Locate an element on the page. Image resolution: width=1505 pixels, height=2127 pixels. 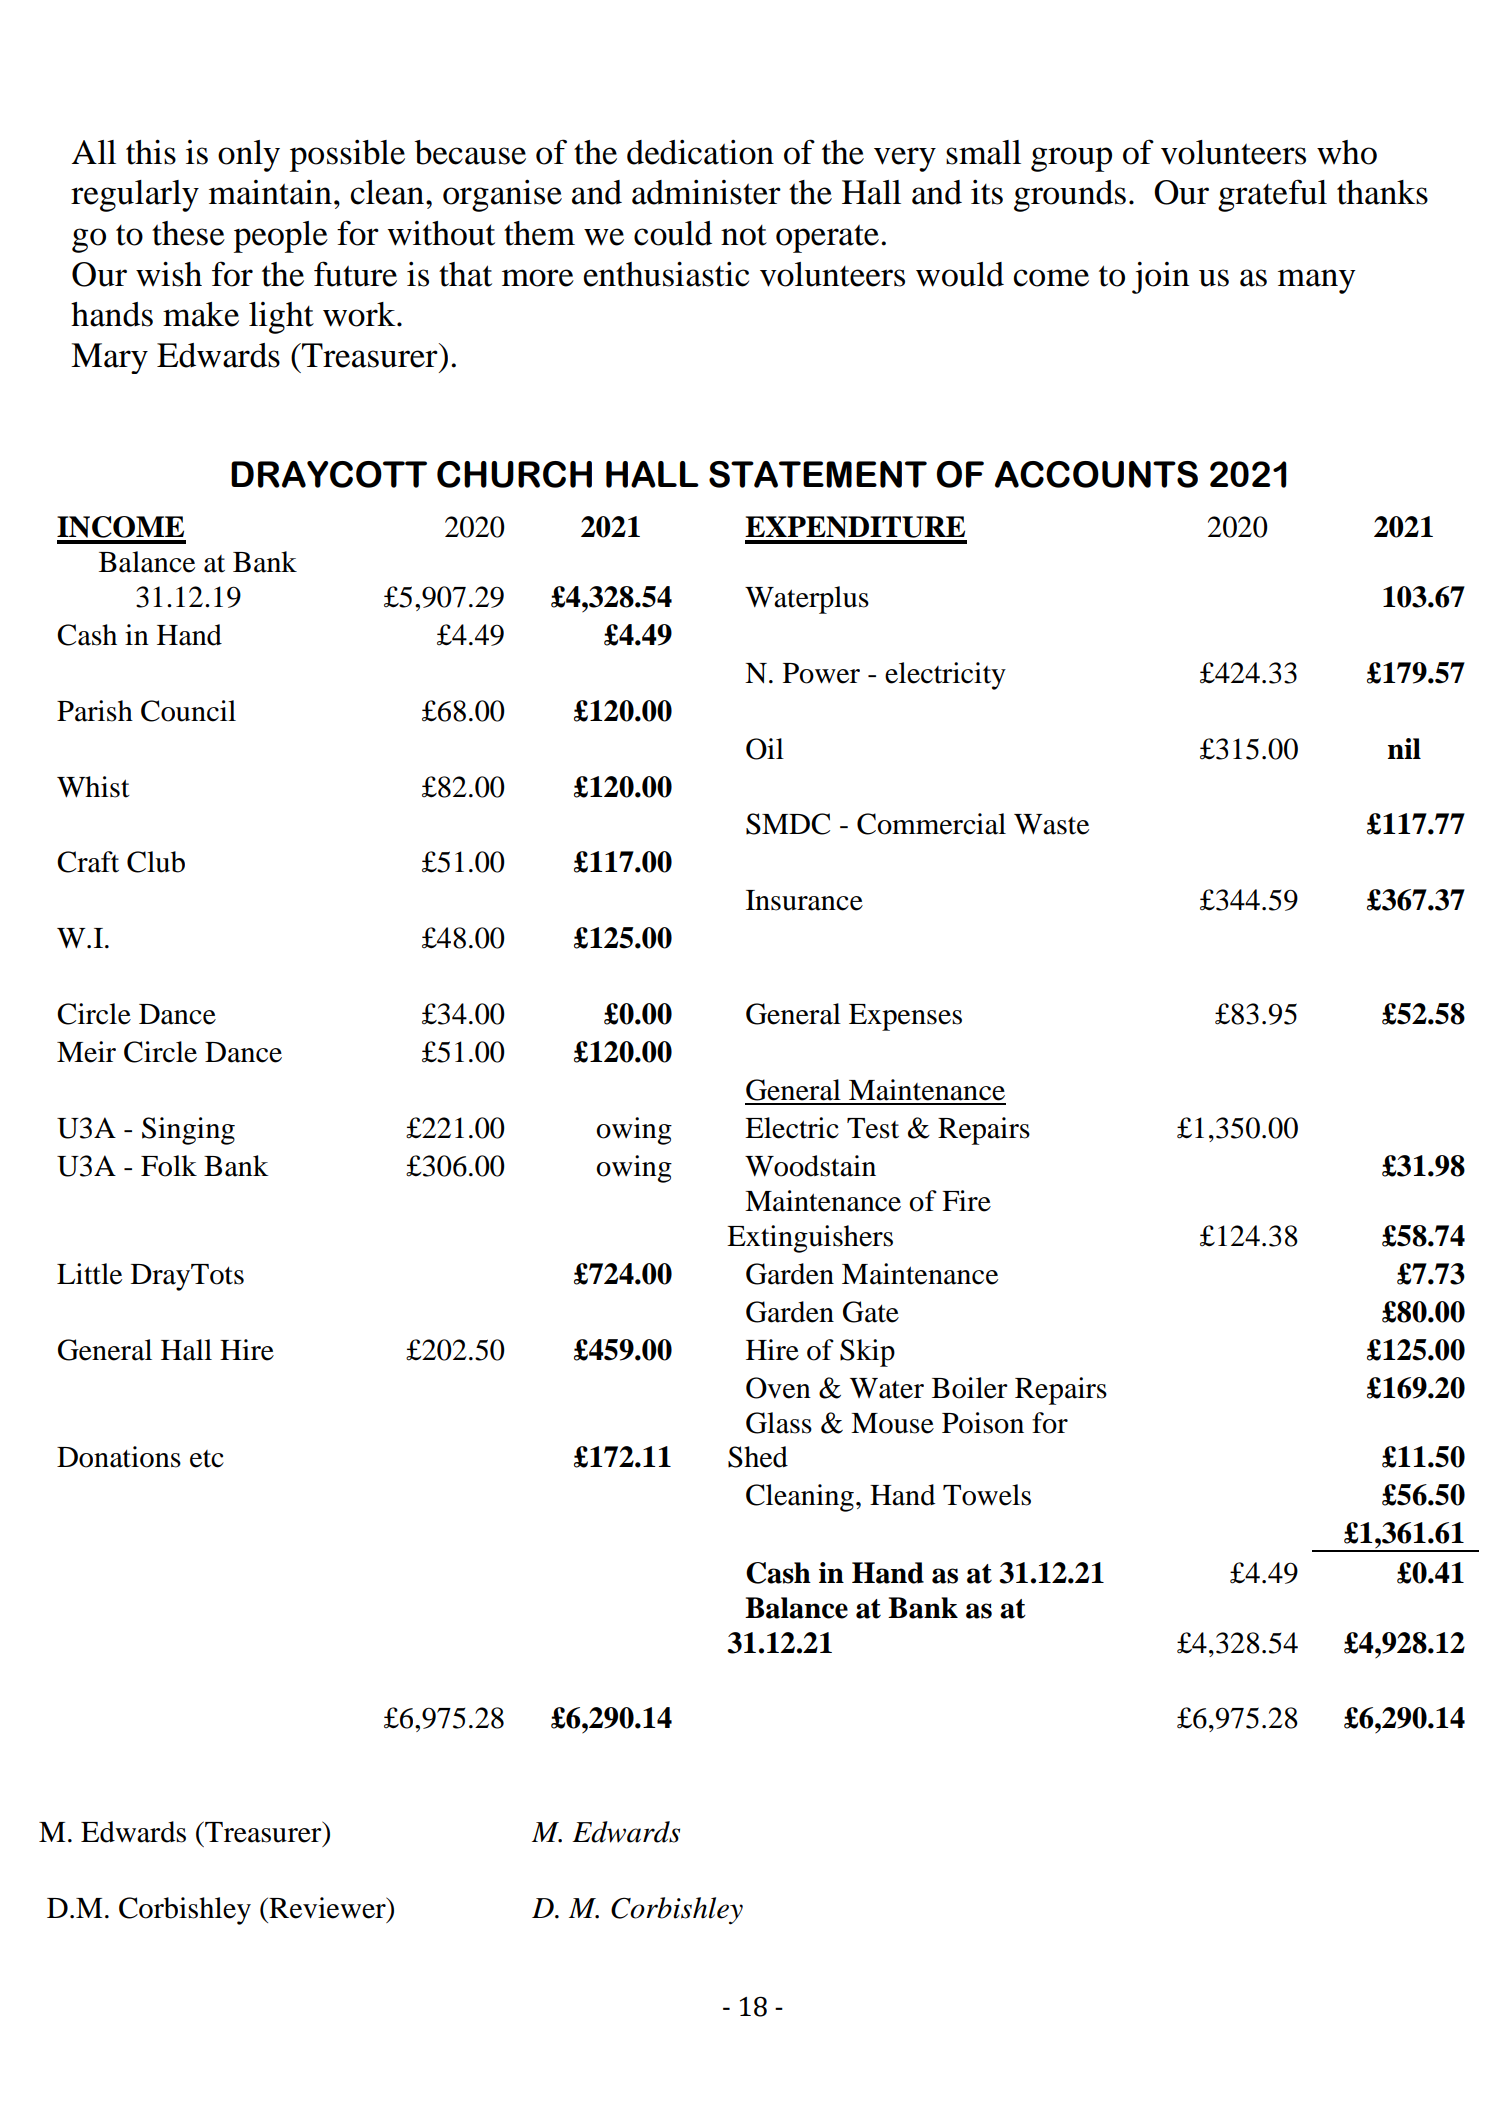
Towels is located at coordinates (987, 1495).
